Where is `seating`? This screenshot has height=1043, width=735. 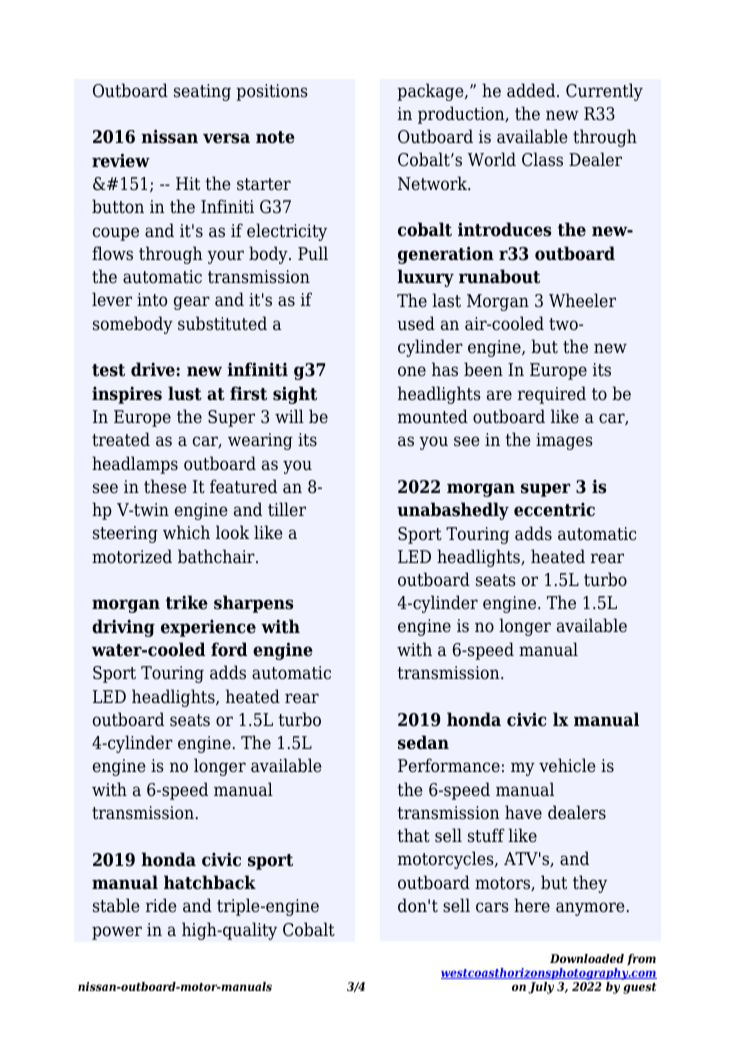 seating is located at coordinates (202, 92).
